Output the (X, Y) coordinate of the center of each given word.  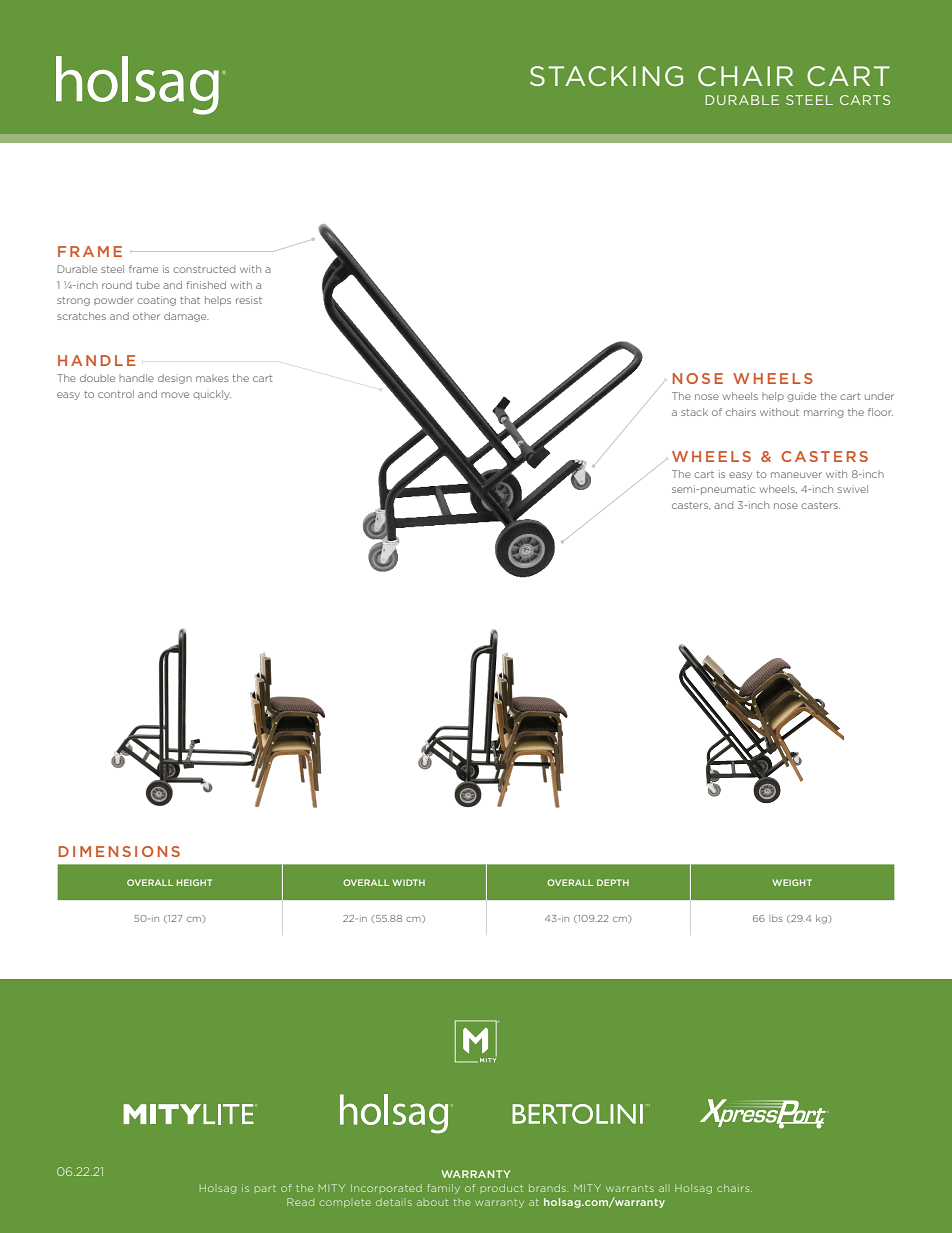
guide (801, 397)
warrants (630, 1188)
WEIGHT (792, 882)
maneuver (796, 475)
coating (156, 301)
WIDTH (408, 882)
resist (249, 300)
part (265, 1188)
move (175, 395)
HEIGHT (194, 882)
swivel (853, 489)
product (501, 1188)
